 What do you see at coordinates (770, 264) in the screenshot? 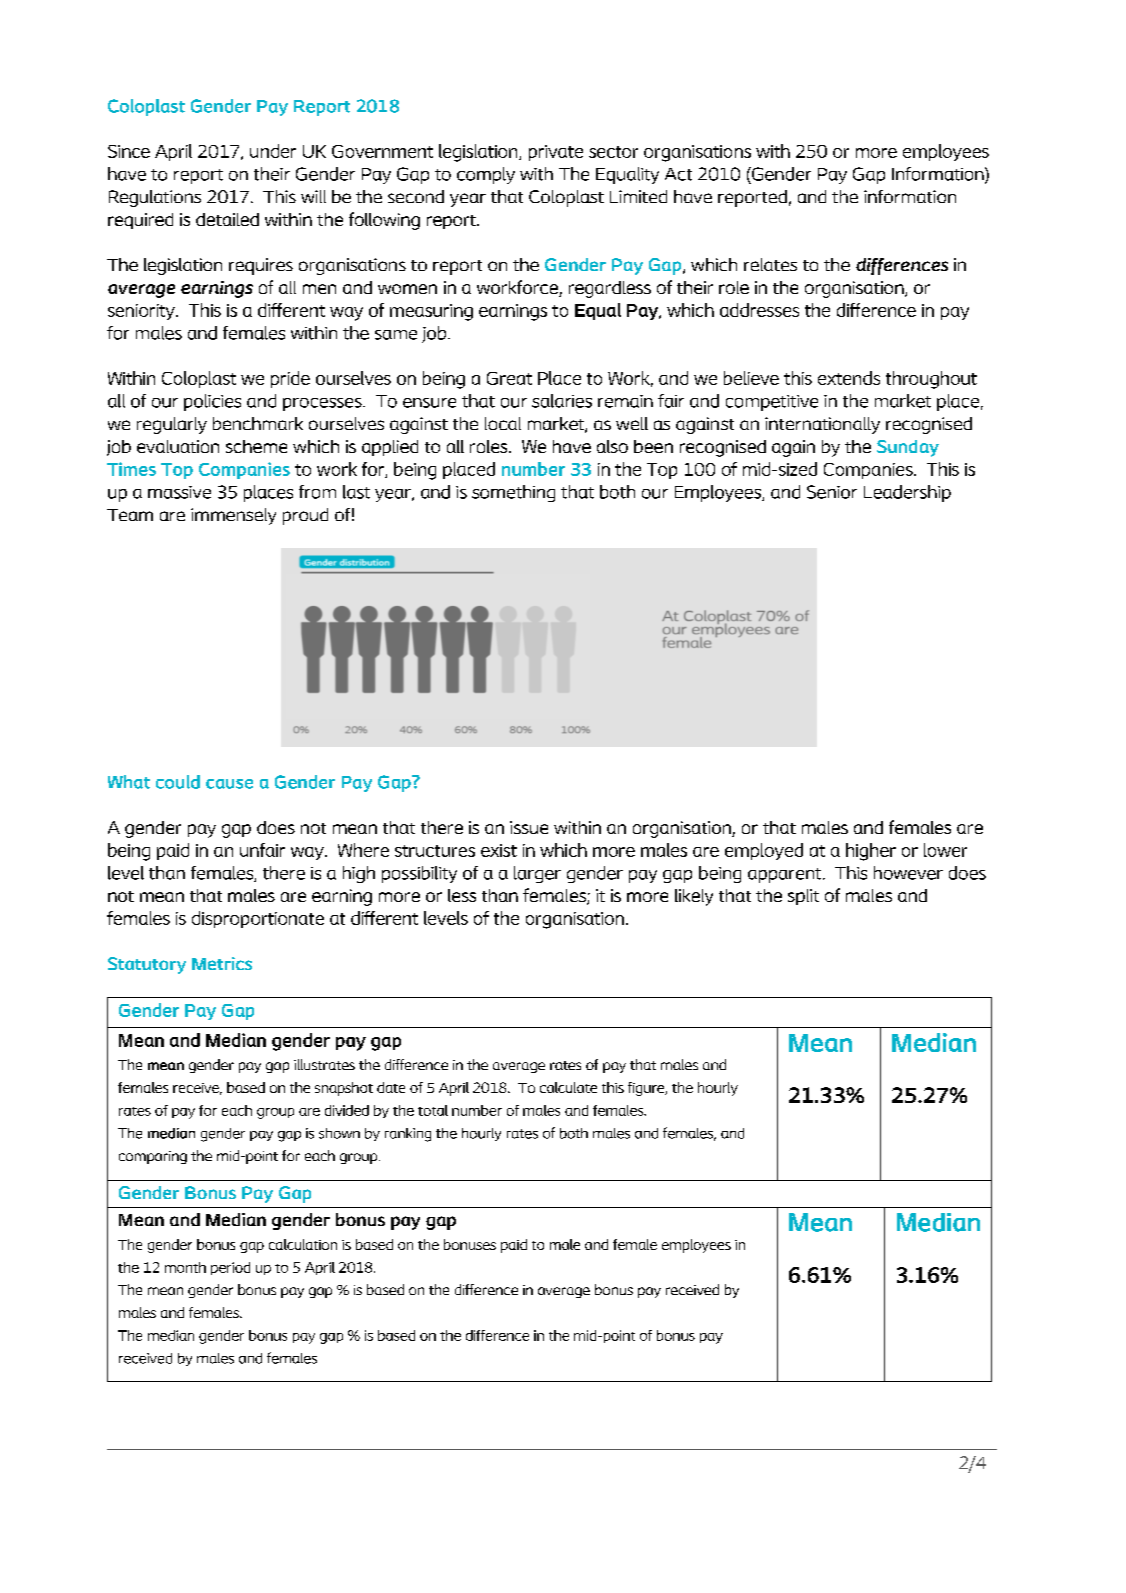
I see `relates` at bounding box center [770, 264].
